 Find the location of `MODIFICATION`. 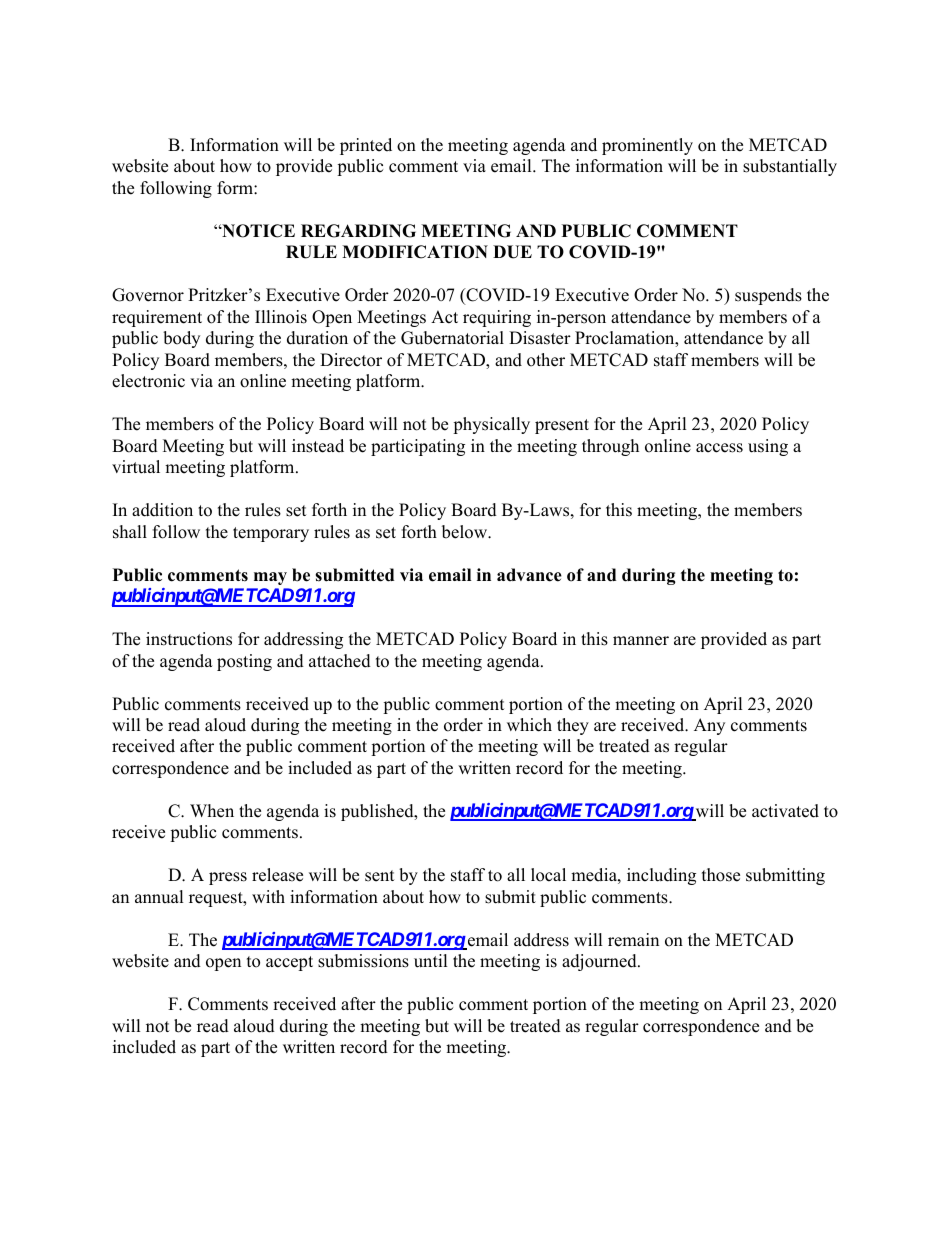

MODIFICATION is located at coordinates (415, 252).
